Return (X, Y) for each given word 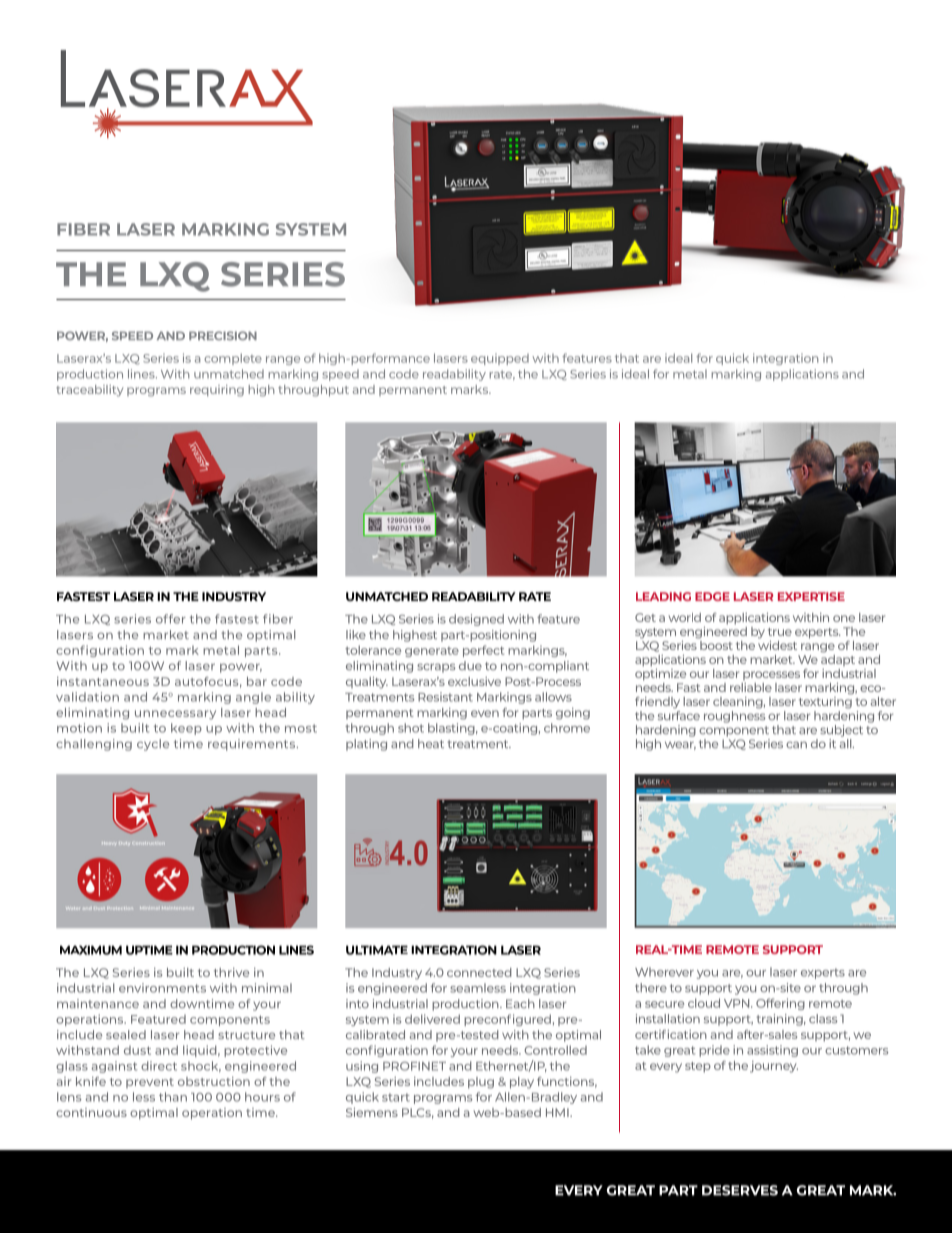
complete (233, 359)
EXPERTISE (811, 596)
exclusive (474, 681)
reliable (751, 687)
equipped (500, 359)
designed (476, 620)
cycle (153, 745)
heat (431, 743)
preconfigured (507, 1020)
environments (162, 988)
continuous (91, 1112)
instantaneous (103, 681)
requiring (217, 391)
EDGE (712, 596)
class (823, 1018)
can (796, 744)
